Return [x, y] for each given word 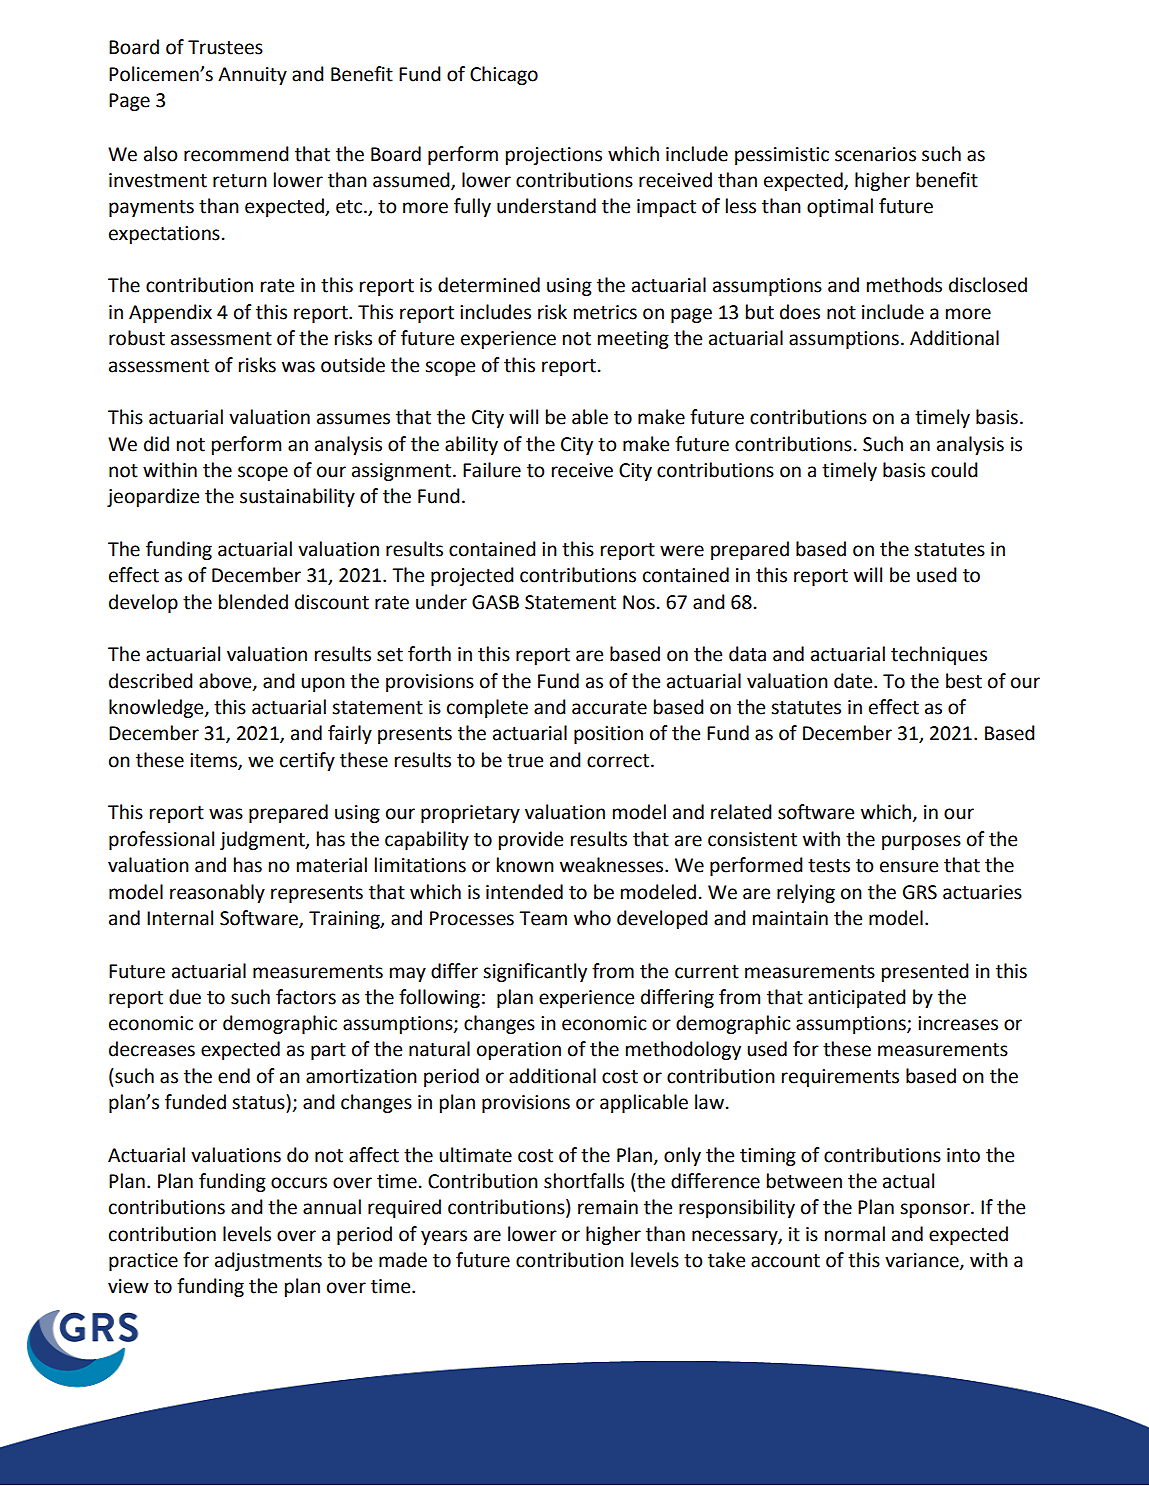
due [185, 997]
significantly [535, 972]
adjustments [268, 1261]
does [800, 312]
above [226, 681]
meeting [633, 340]
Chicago [504, 75]
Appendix [170, 313]
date [854, 681]
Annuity [252, 76]
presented [925, 972]
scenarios [875, 154]
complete [487, 708]
